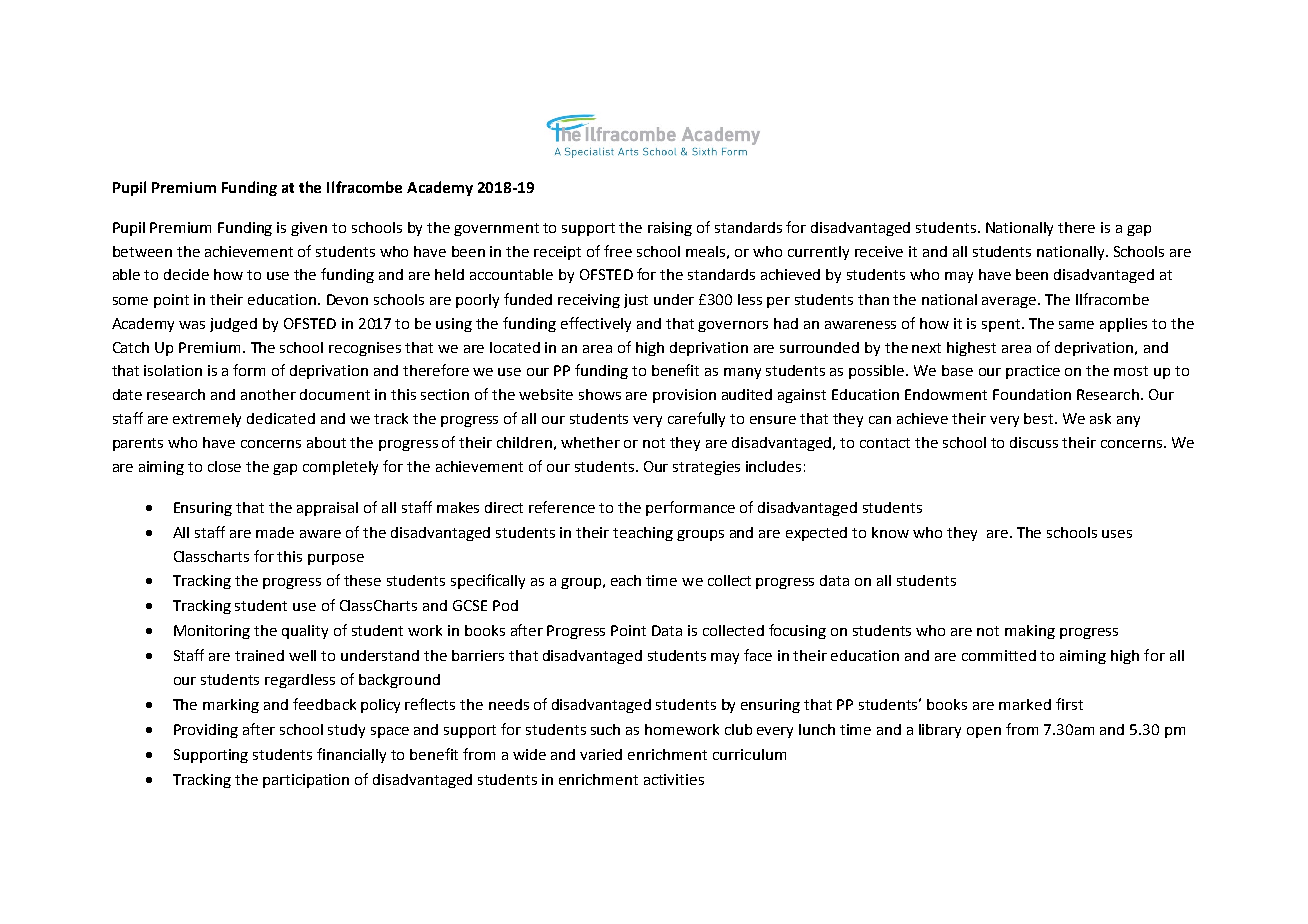 This page has width=1308, height=924. I want to click on participation, so click(306, 781).
